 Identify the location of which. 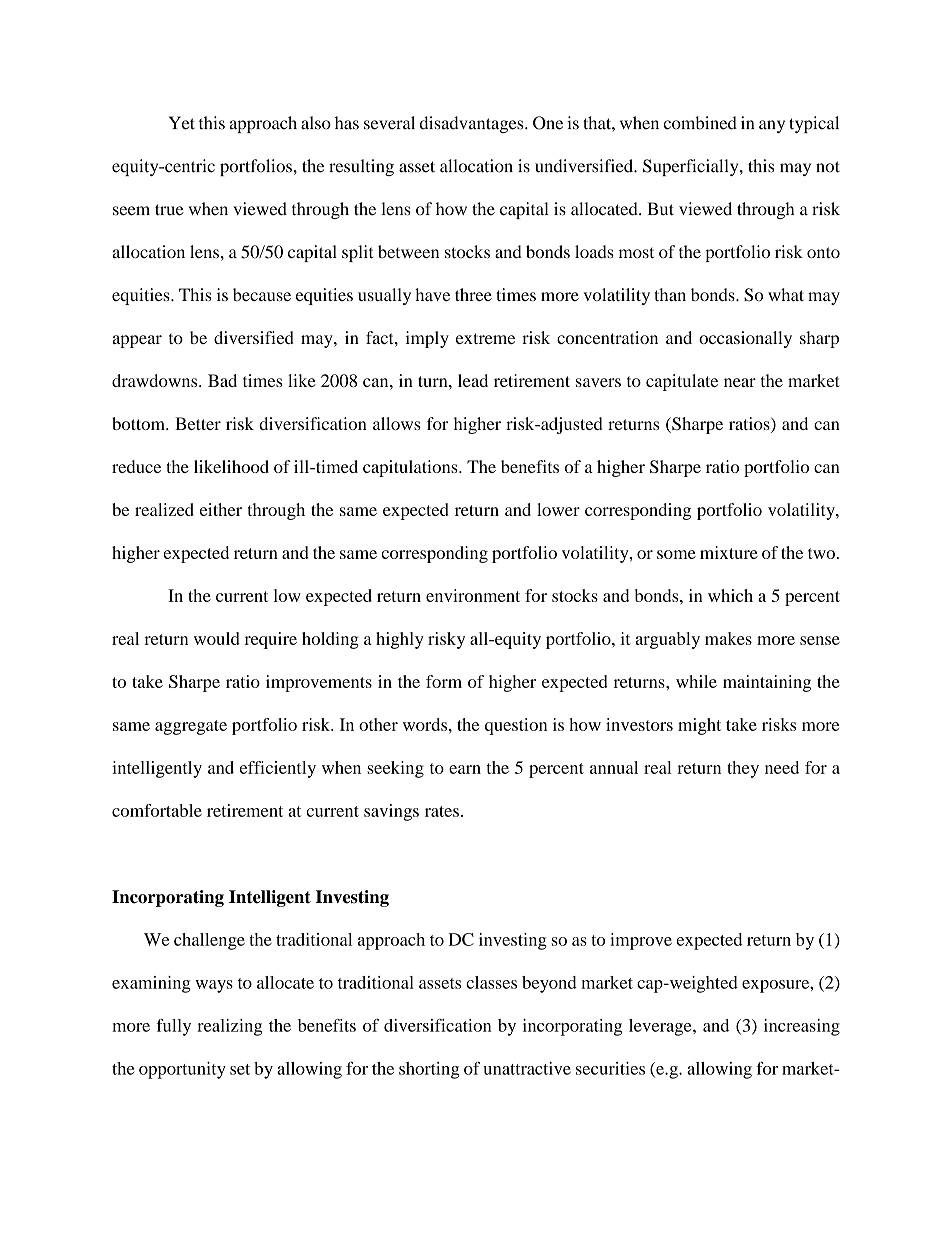
(730, 595).
